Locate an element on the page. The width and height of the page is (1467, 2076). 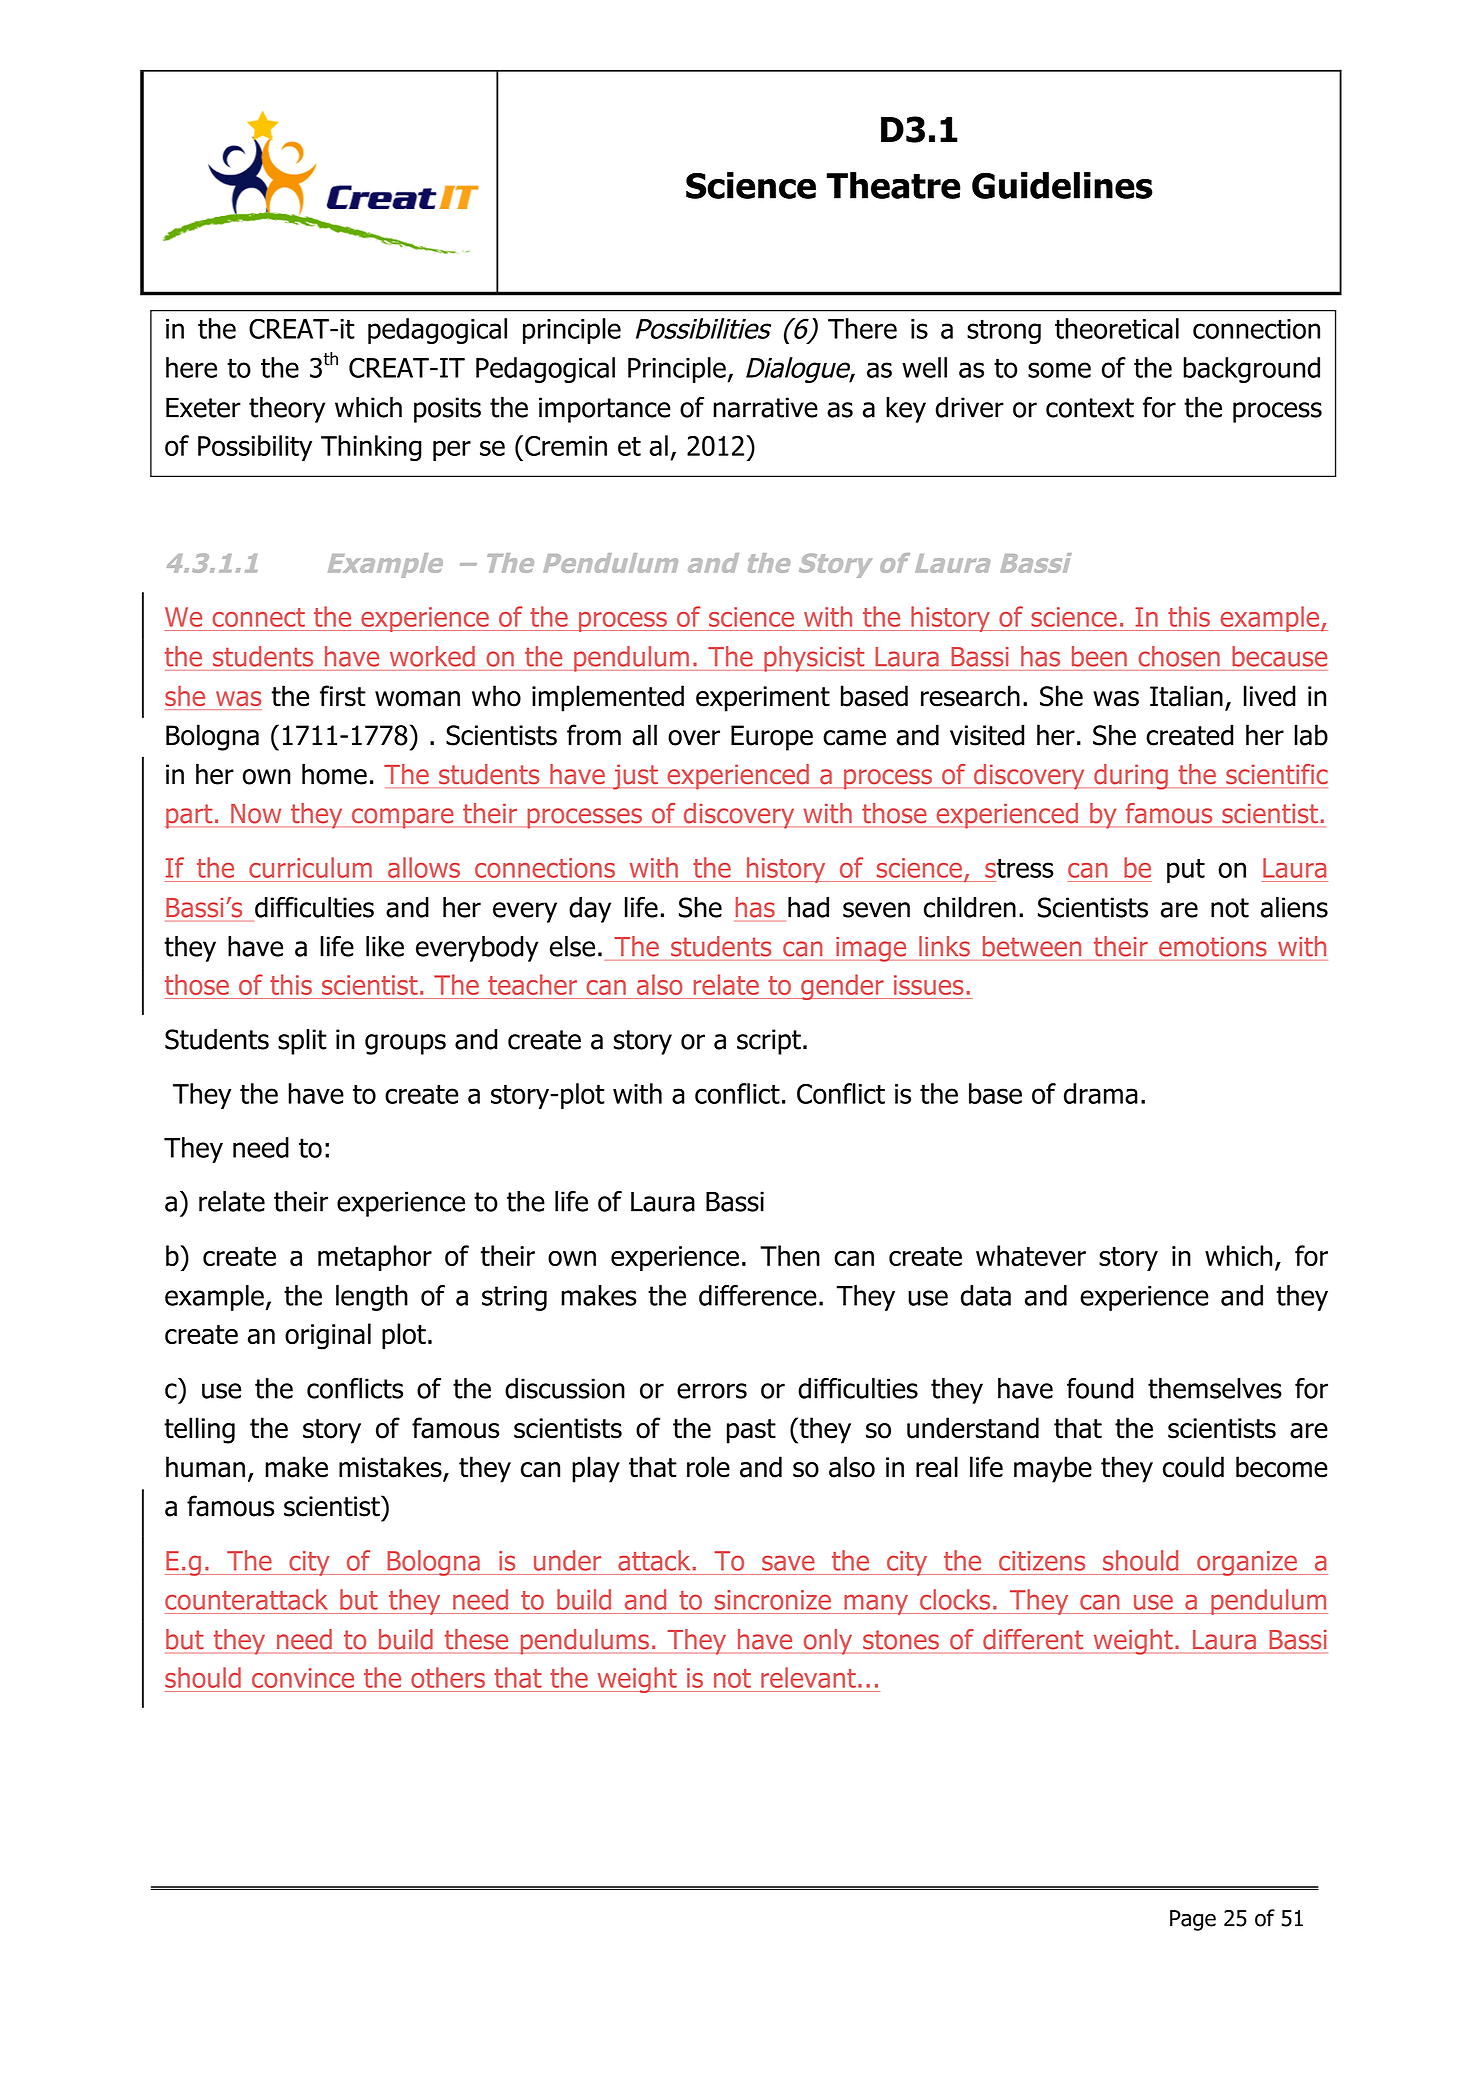
chosen is located at coordinates (1179, 656).
